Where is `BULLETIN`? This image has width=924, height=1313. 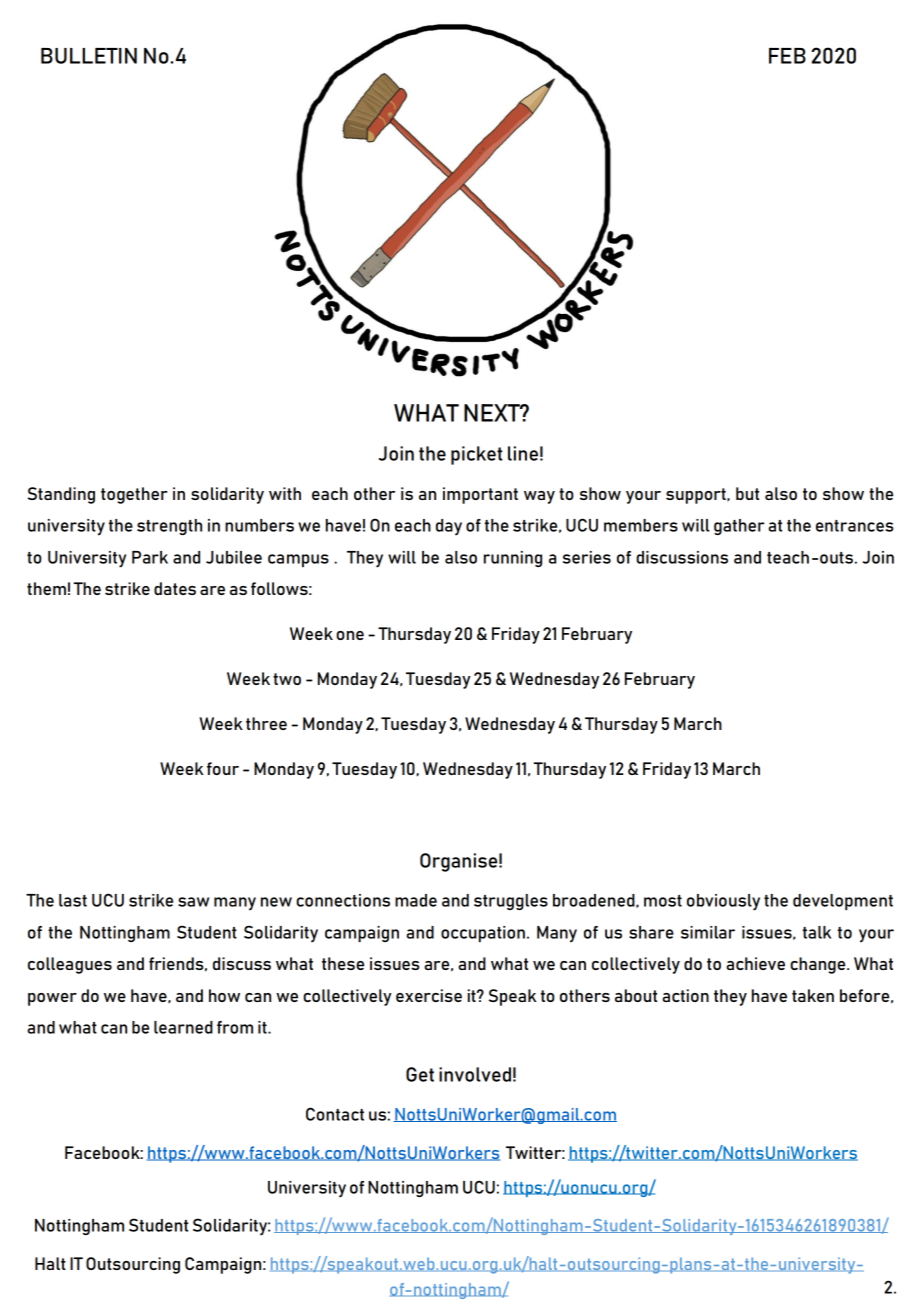 BULLETIN is located at coordinates (89, 56).
